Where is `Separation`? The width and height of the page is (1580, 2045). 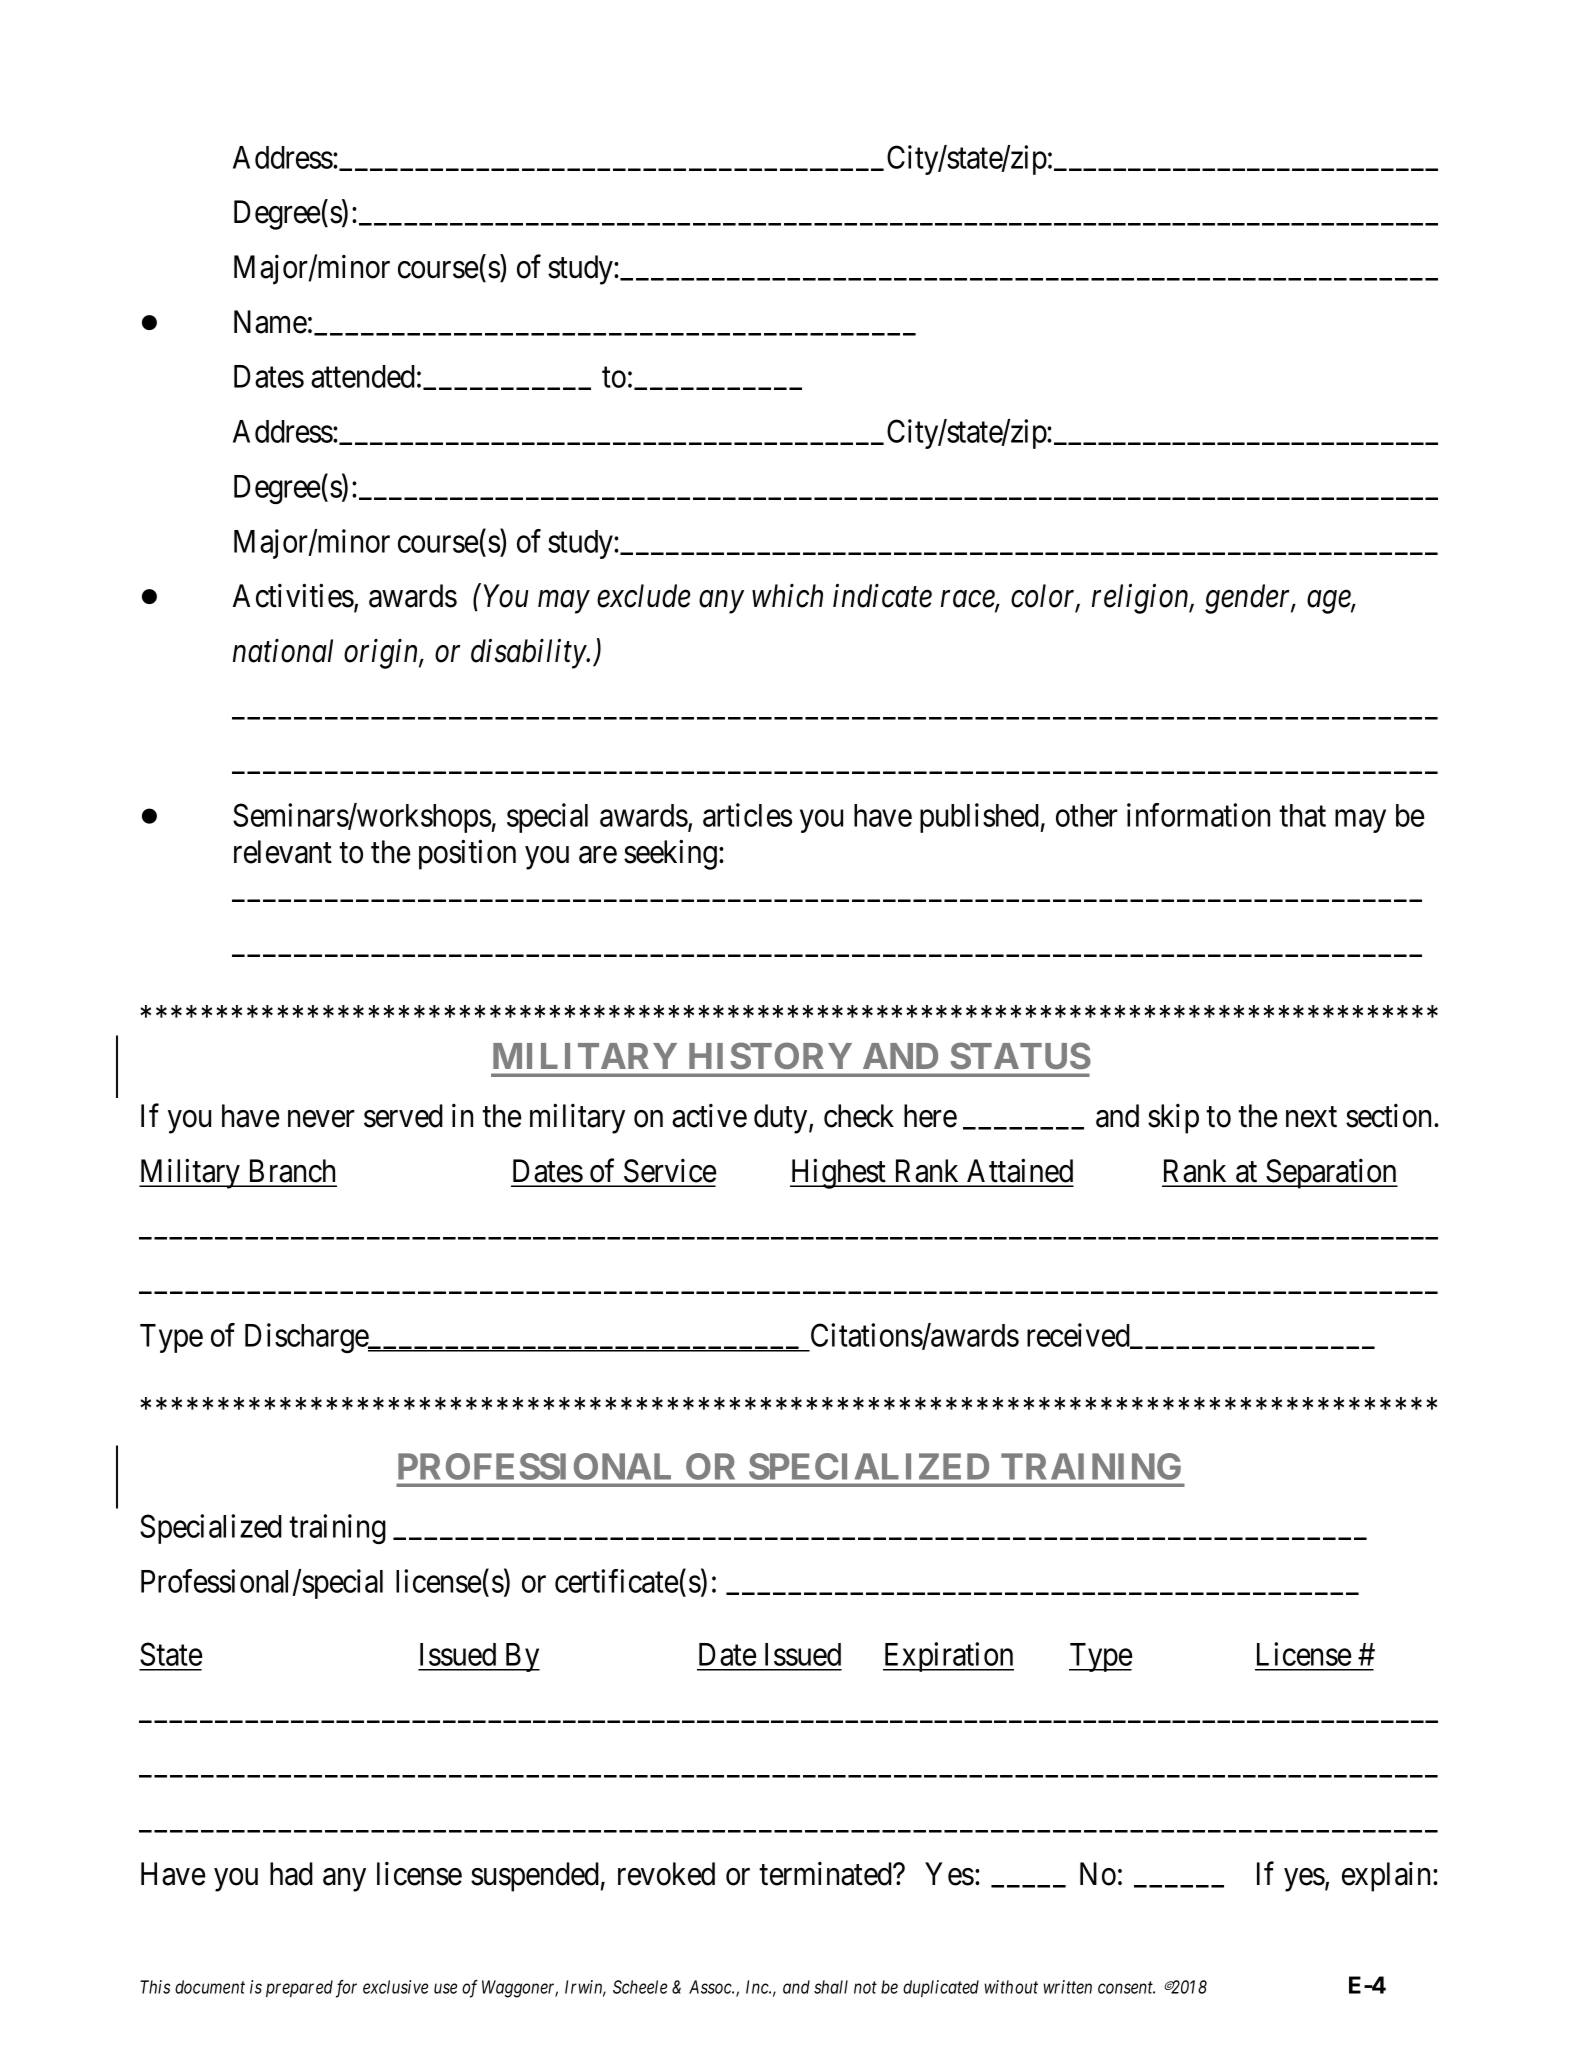 Separation is located at coordinates (1331, 1174).
